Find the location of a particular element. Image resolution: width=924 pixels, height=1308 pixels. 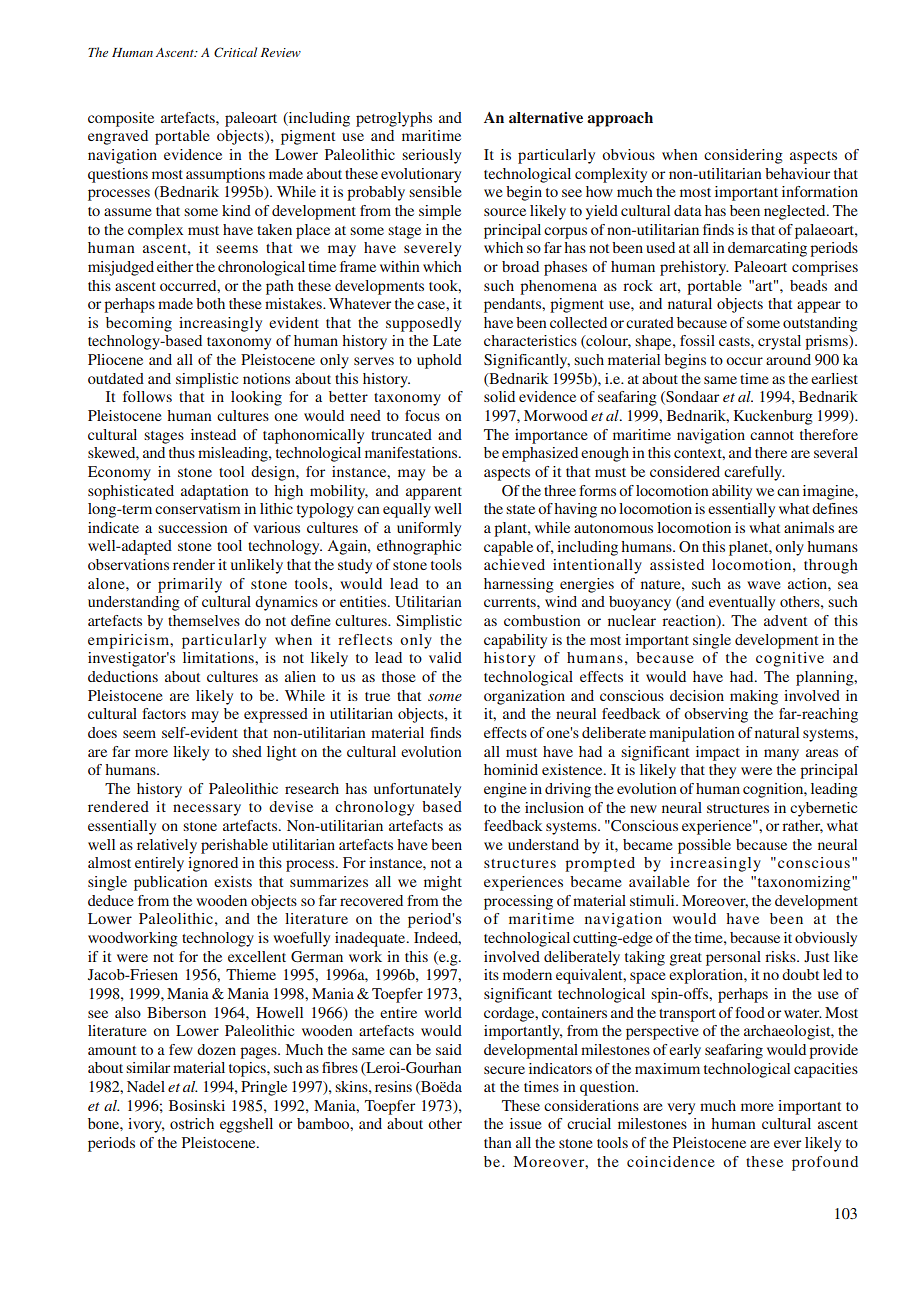

possible is located at coordinates (704, 846).
